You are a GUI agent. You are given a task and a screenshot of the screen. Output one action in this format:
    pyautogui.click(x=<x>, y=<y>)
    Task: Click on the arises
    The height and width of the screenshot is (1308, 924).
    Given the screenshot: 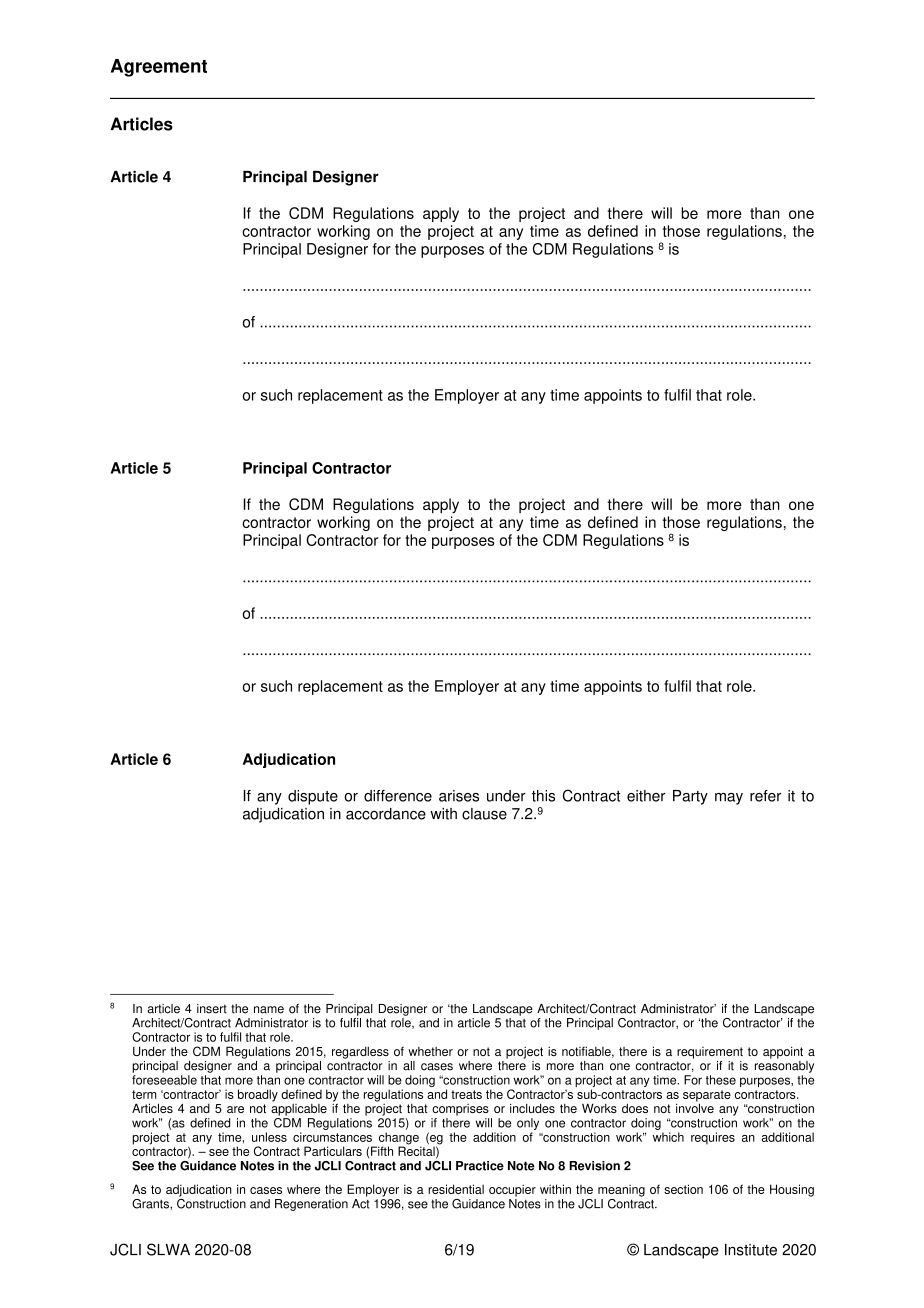 What is the action you would take?
    pyautogui.click(x=459, y=796)
